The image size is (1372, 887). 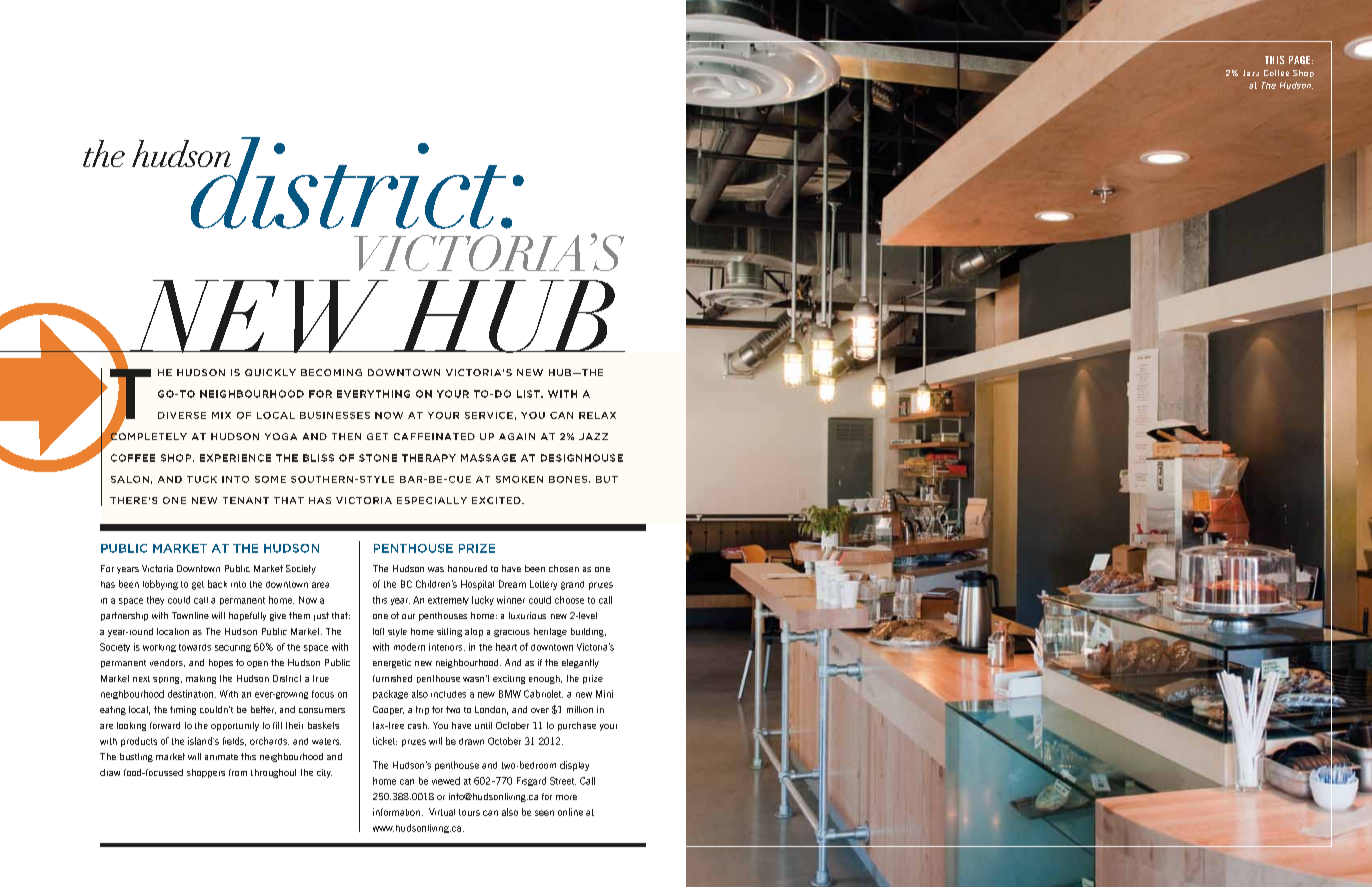 I want to click on again, so click(x=517, y=436).
